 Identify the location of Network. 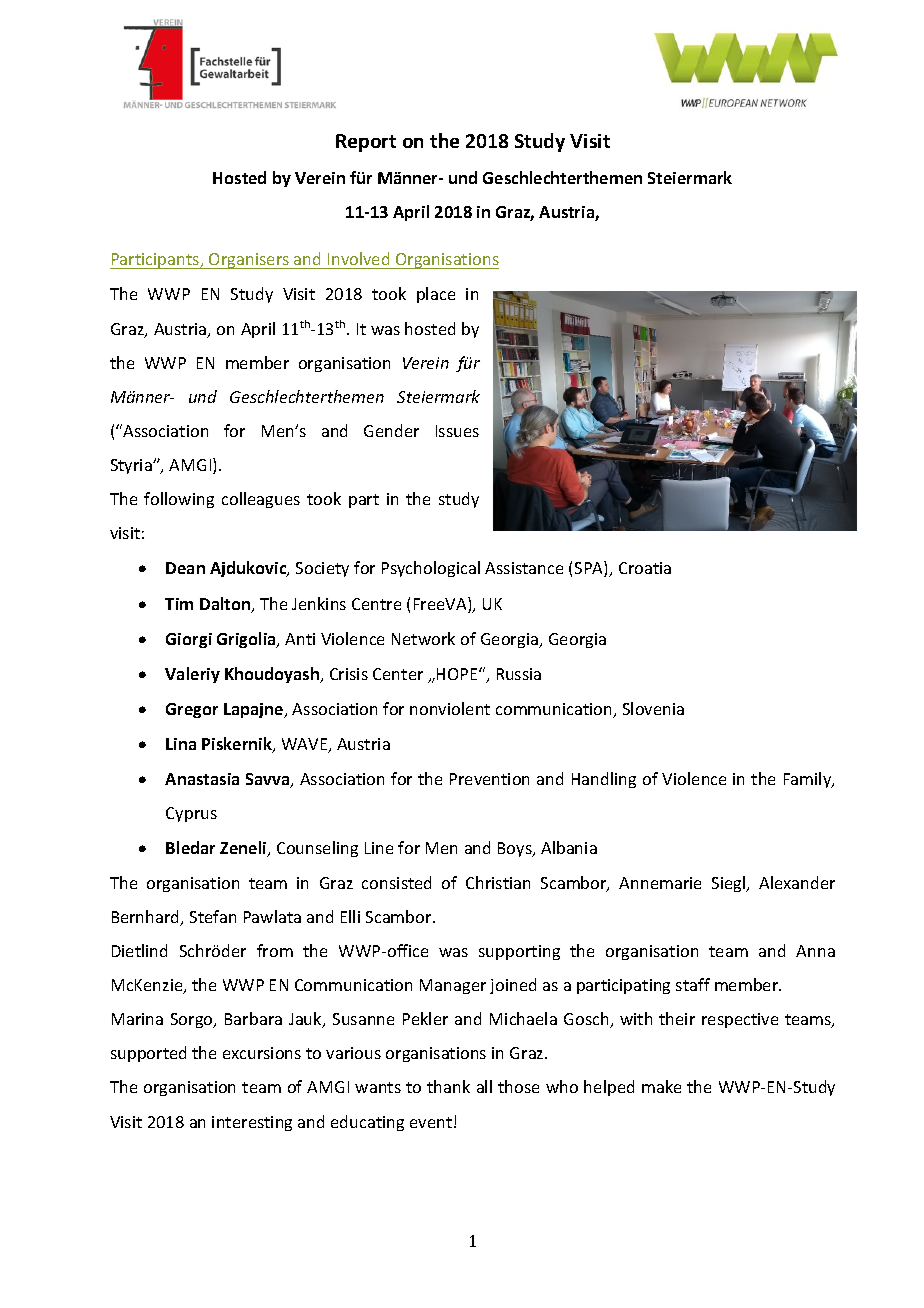
(423, 638).
